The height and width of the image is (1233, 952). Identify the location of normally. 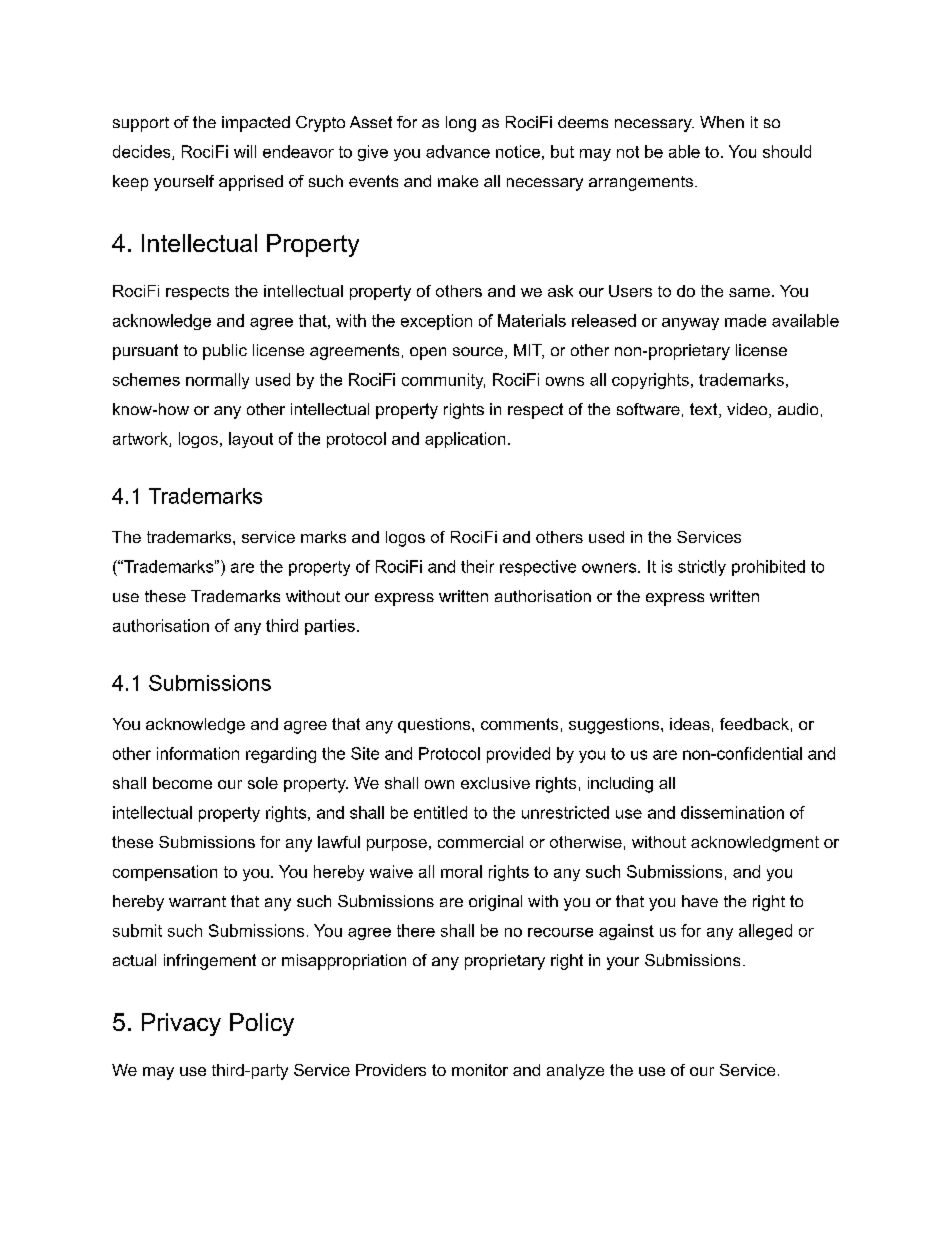
(217, 381).
